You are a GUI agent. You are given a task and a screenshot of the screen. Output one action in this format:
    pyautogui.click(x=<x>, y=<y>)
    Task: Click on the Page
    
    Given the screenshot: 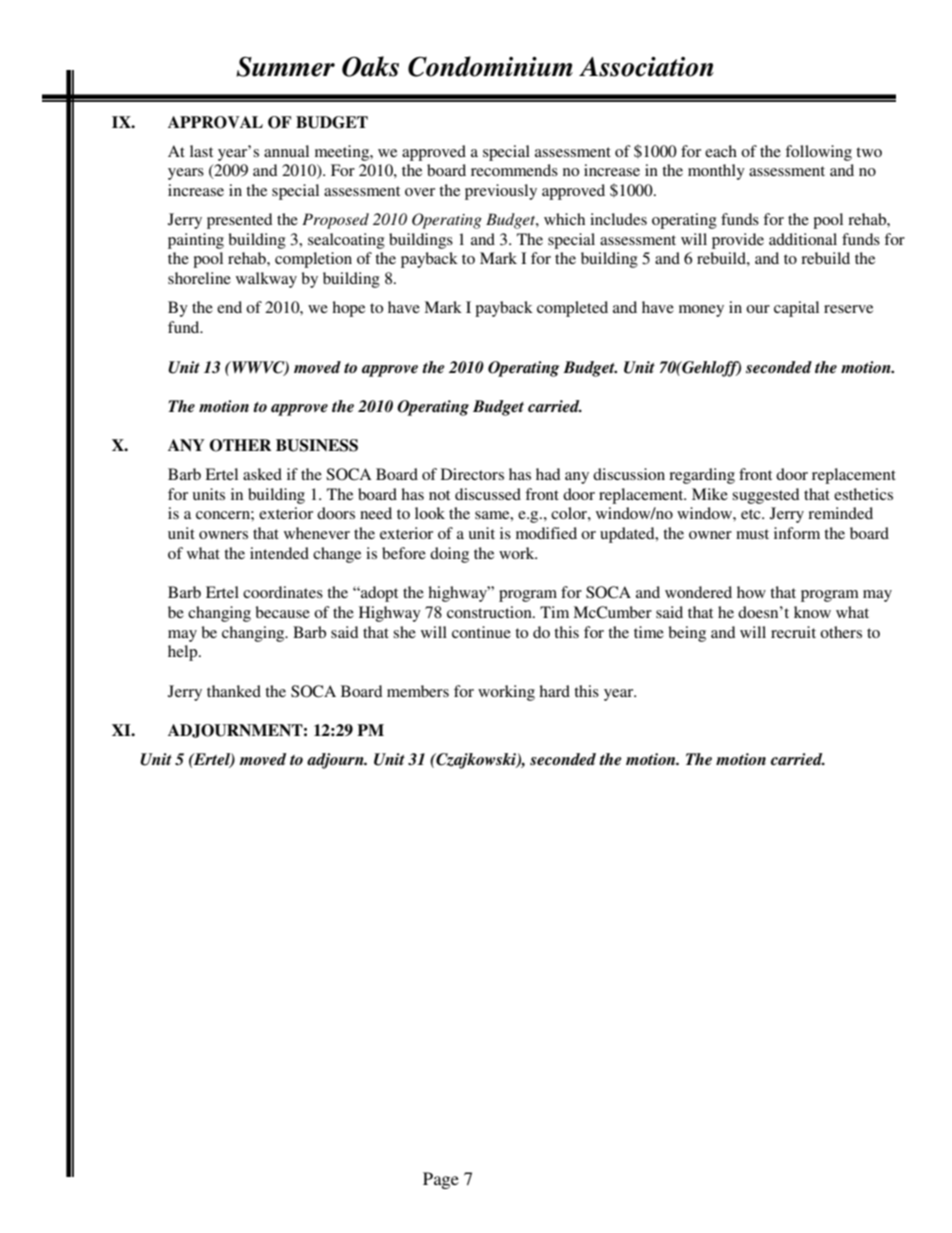 What is the action you would take?
    pyautogui.click(x=441, y=1180)
